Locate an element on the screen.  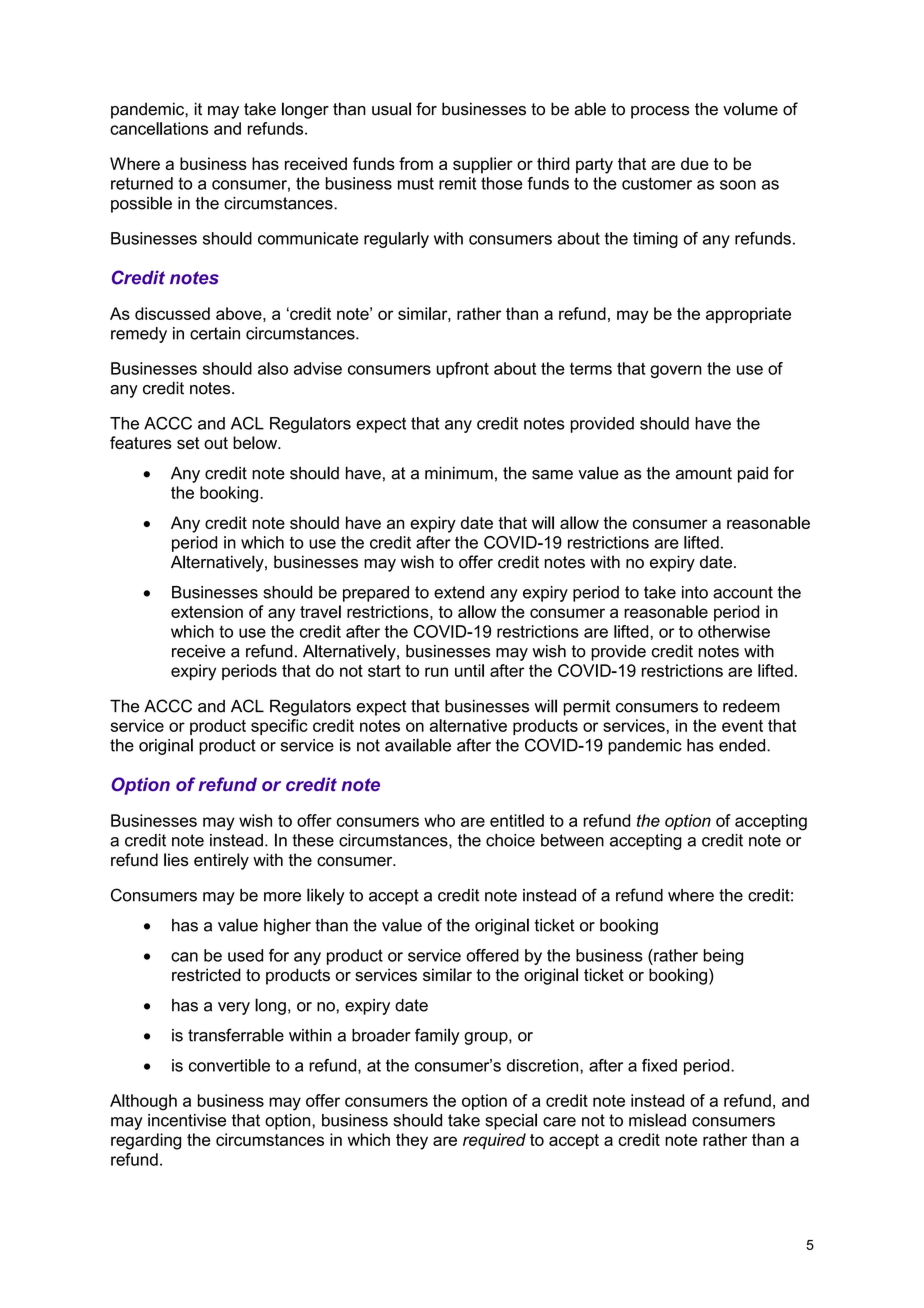
used is located at coordinates (245, 955).
